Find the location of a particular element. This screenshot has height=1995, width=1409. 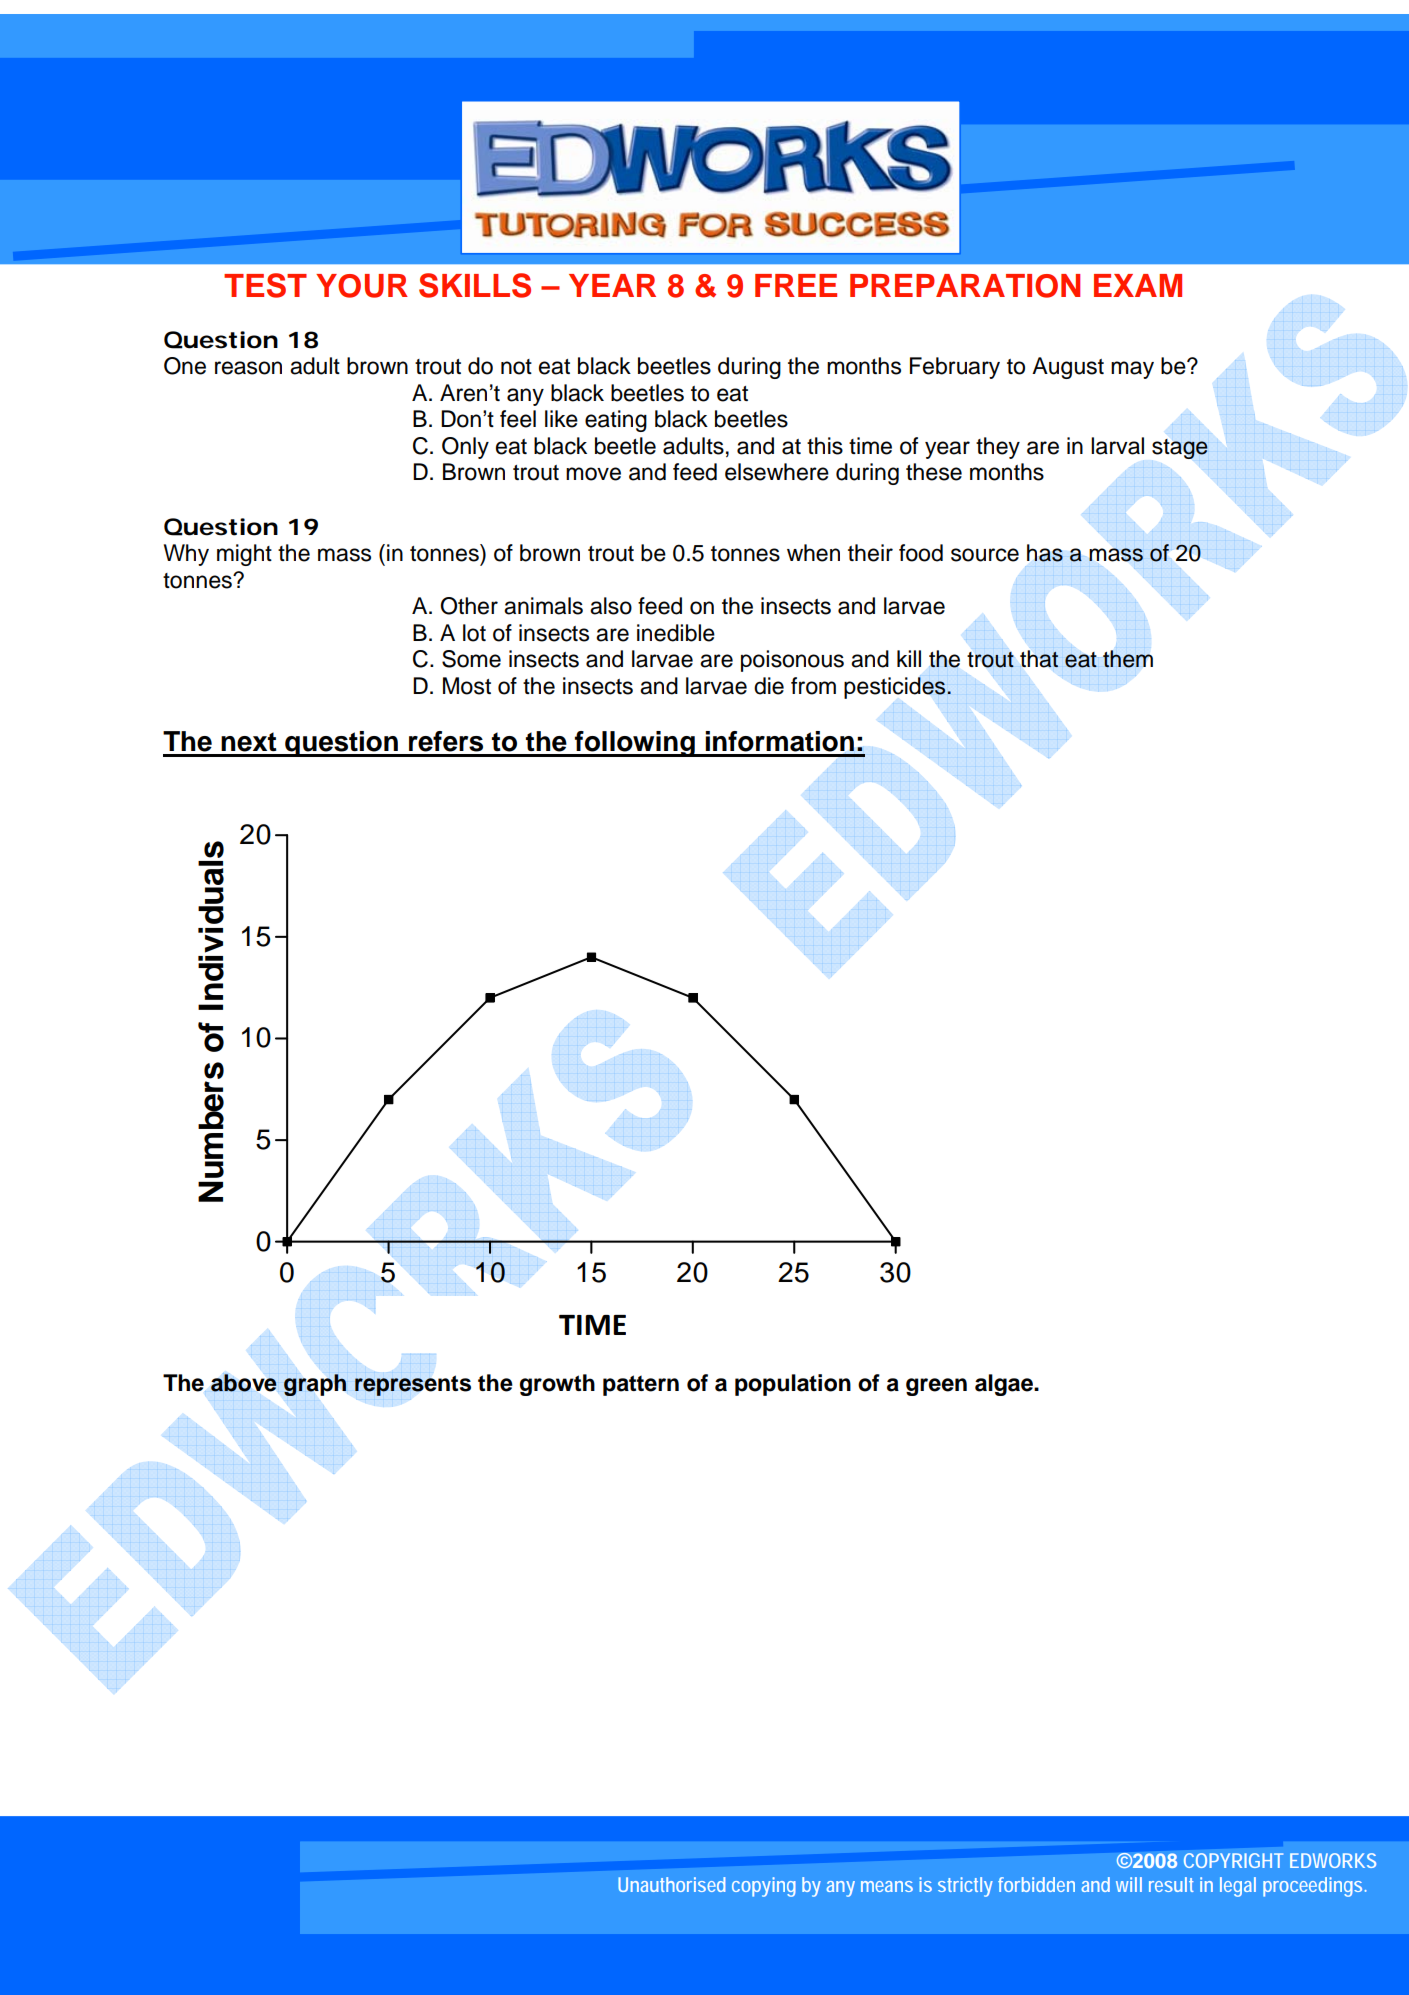

TEST is located at coordinates (265, 285).
